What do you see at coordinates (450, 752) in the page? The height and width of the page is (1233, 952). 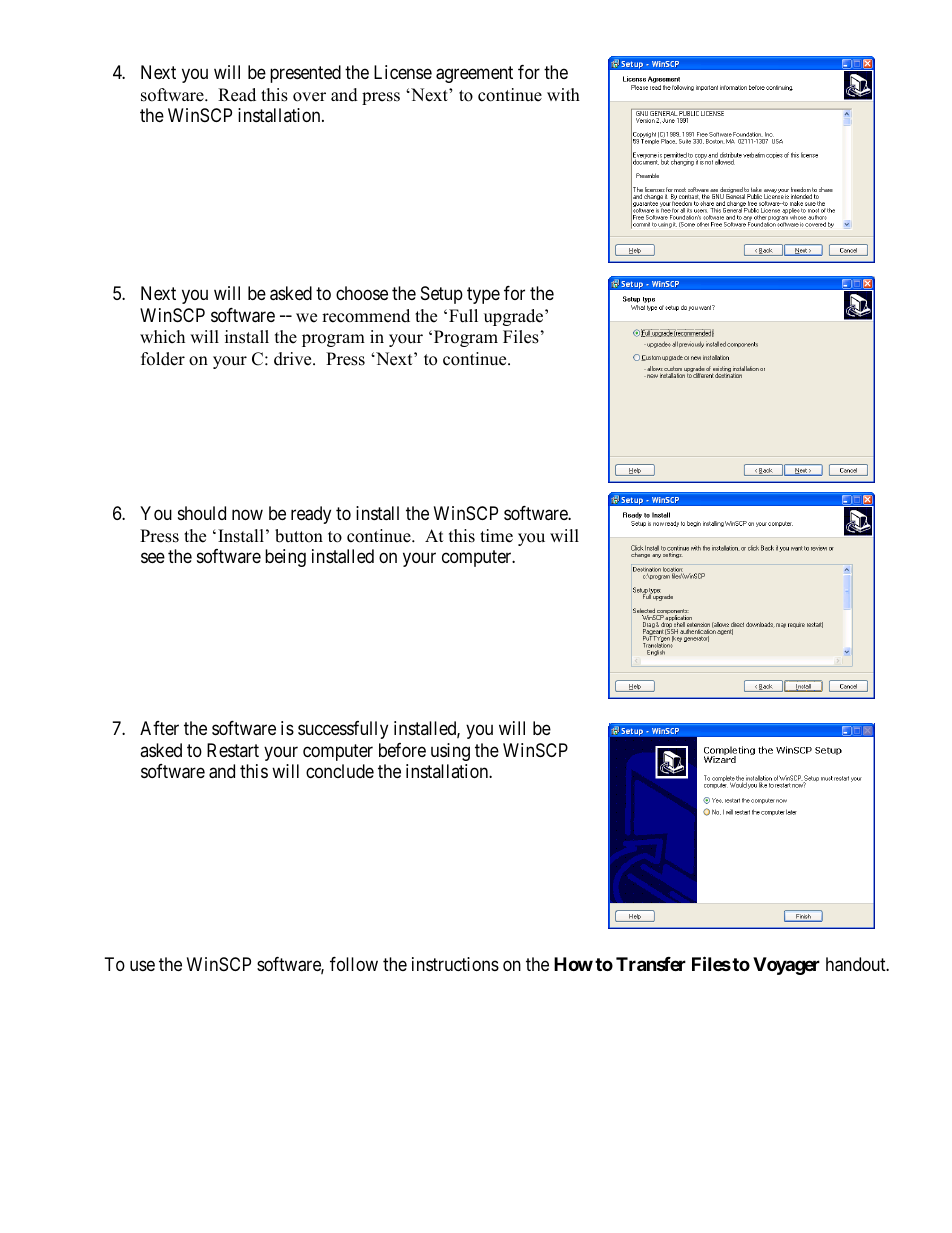 I see `using` at bounding box center [450, 752].
